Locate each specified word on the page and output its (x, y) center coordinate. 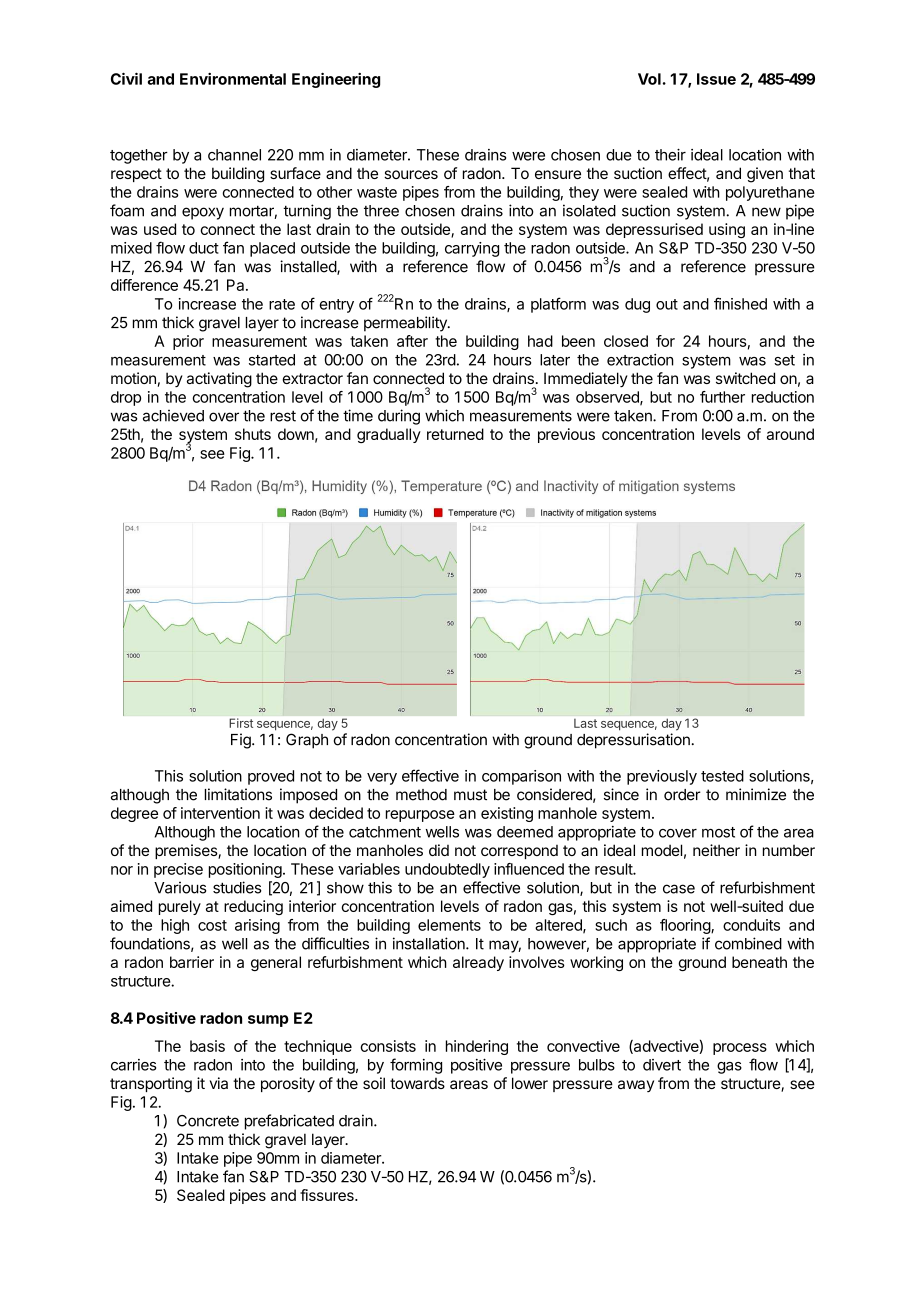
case (679, 889)
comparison (521, 777)
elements (449, 925)
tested (722, 776)
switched (745, 378)
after (412, 341)
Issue (716, 79)
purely (180, 907)
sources (411, 174)
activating (219, 380)
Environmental (233, 79)
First (241, 723)
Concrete (208, 1121)
